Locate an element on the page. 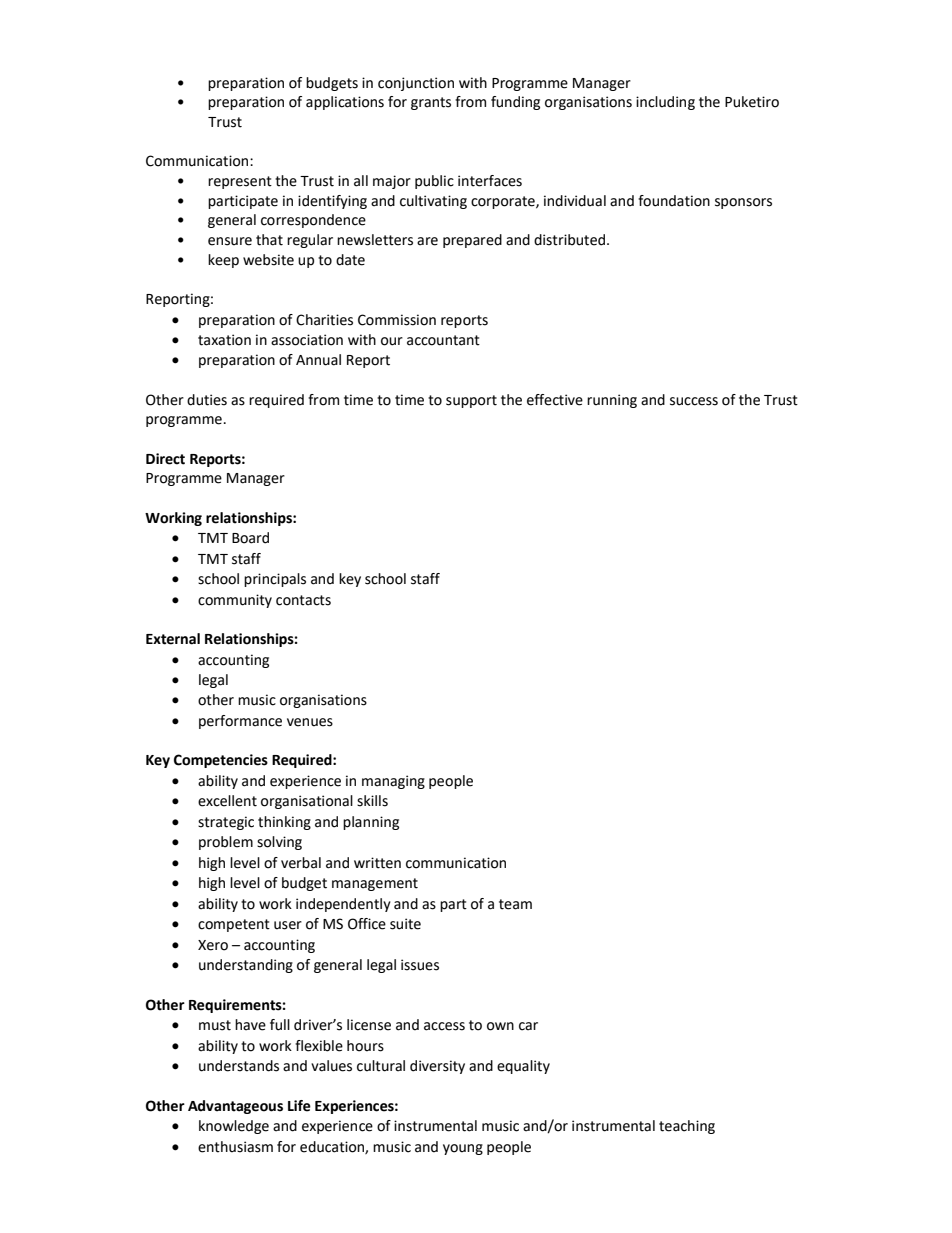  knowledge is located at coordinates (234, 1127).
